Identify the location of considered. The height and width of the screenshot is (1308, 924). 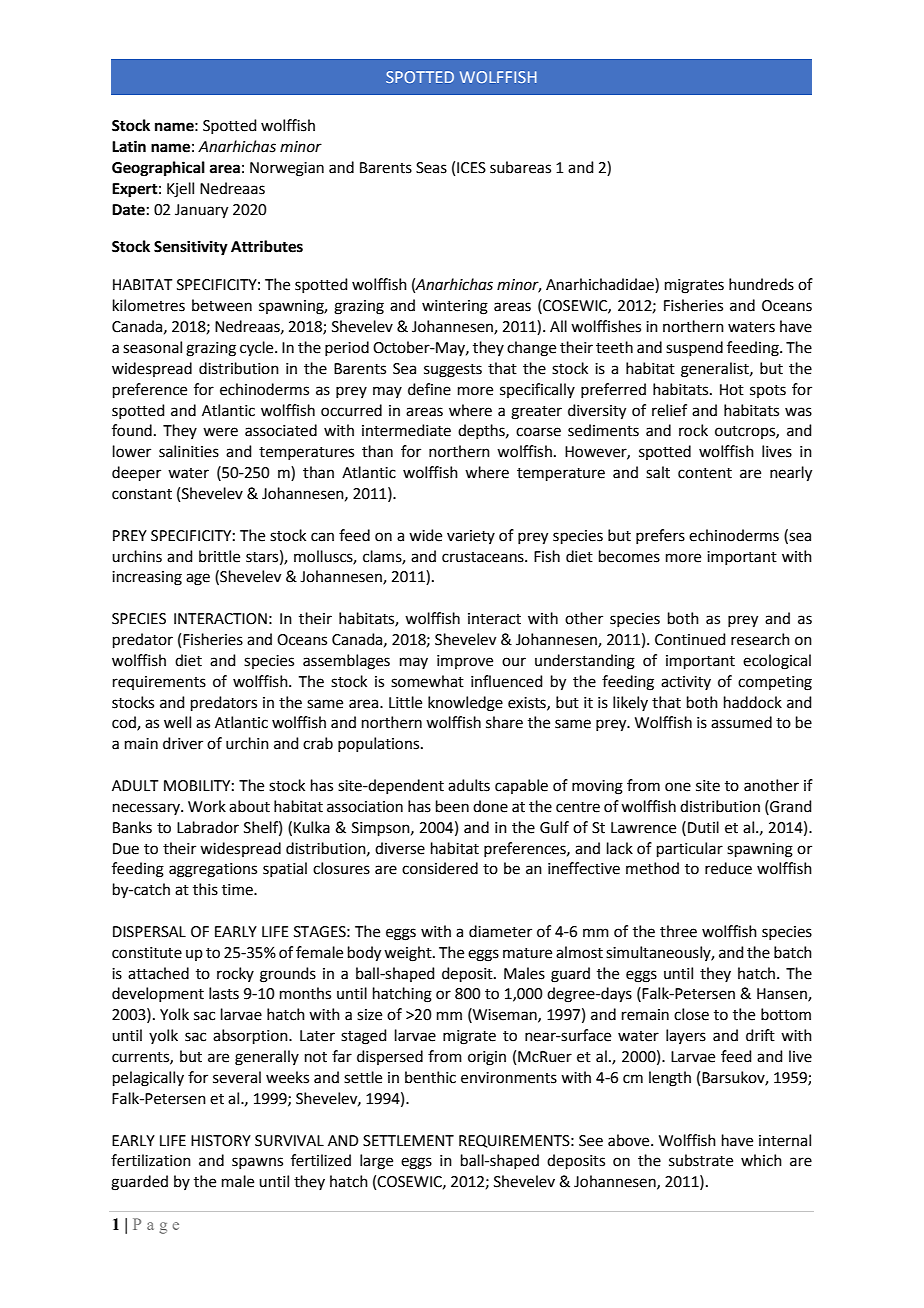
(440, 868).
